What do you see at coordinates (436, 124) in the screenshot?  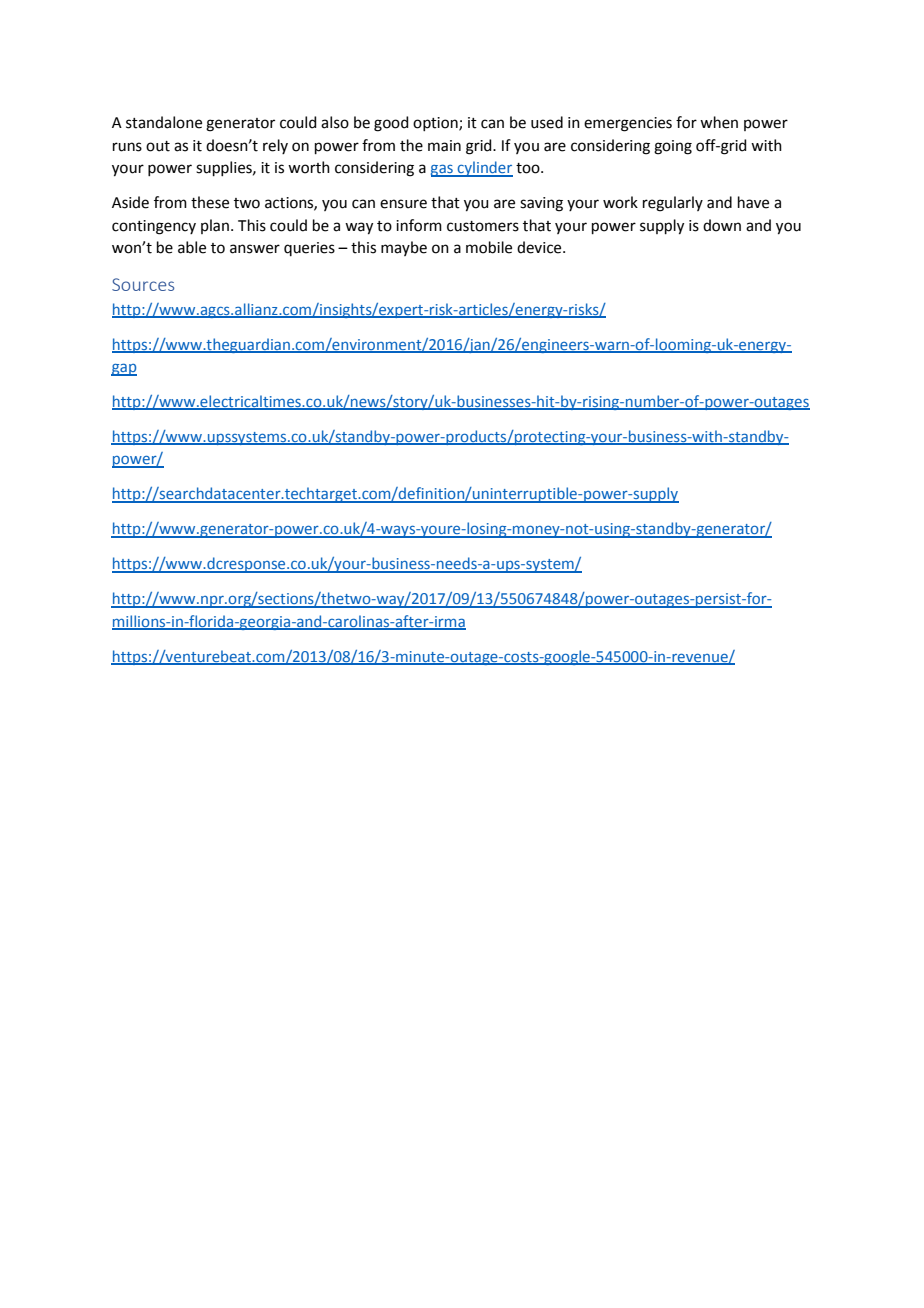 I see `option` at bounding box center [436, 124].
